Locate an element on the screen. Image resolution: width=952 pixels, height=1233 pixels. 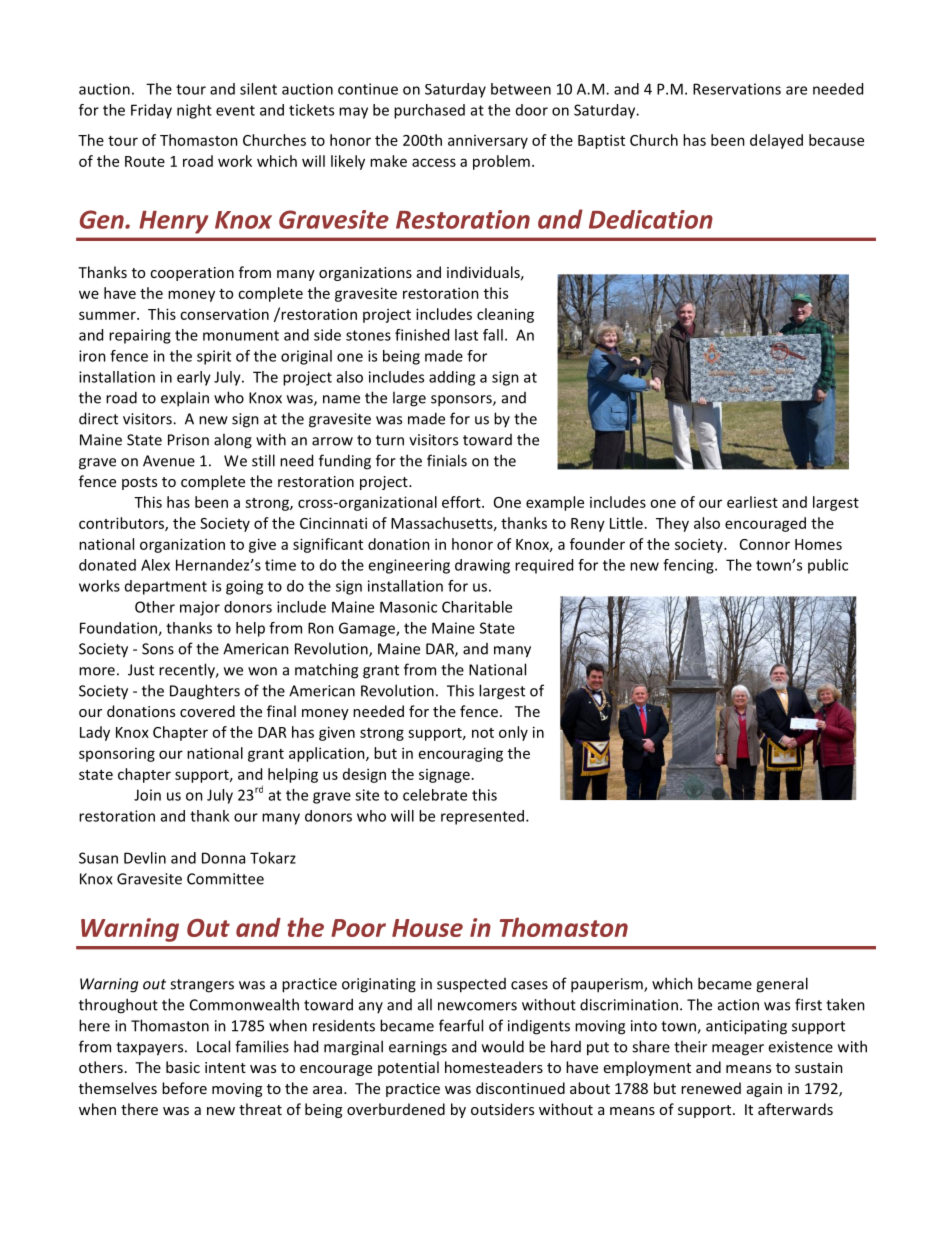
anniversary is located at coordinates (488, 142).
